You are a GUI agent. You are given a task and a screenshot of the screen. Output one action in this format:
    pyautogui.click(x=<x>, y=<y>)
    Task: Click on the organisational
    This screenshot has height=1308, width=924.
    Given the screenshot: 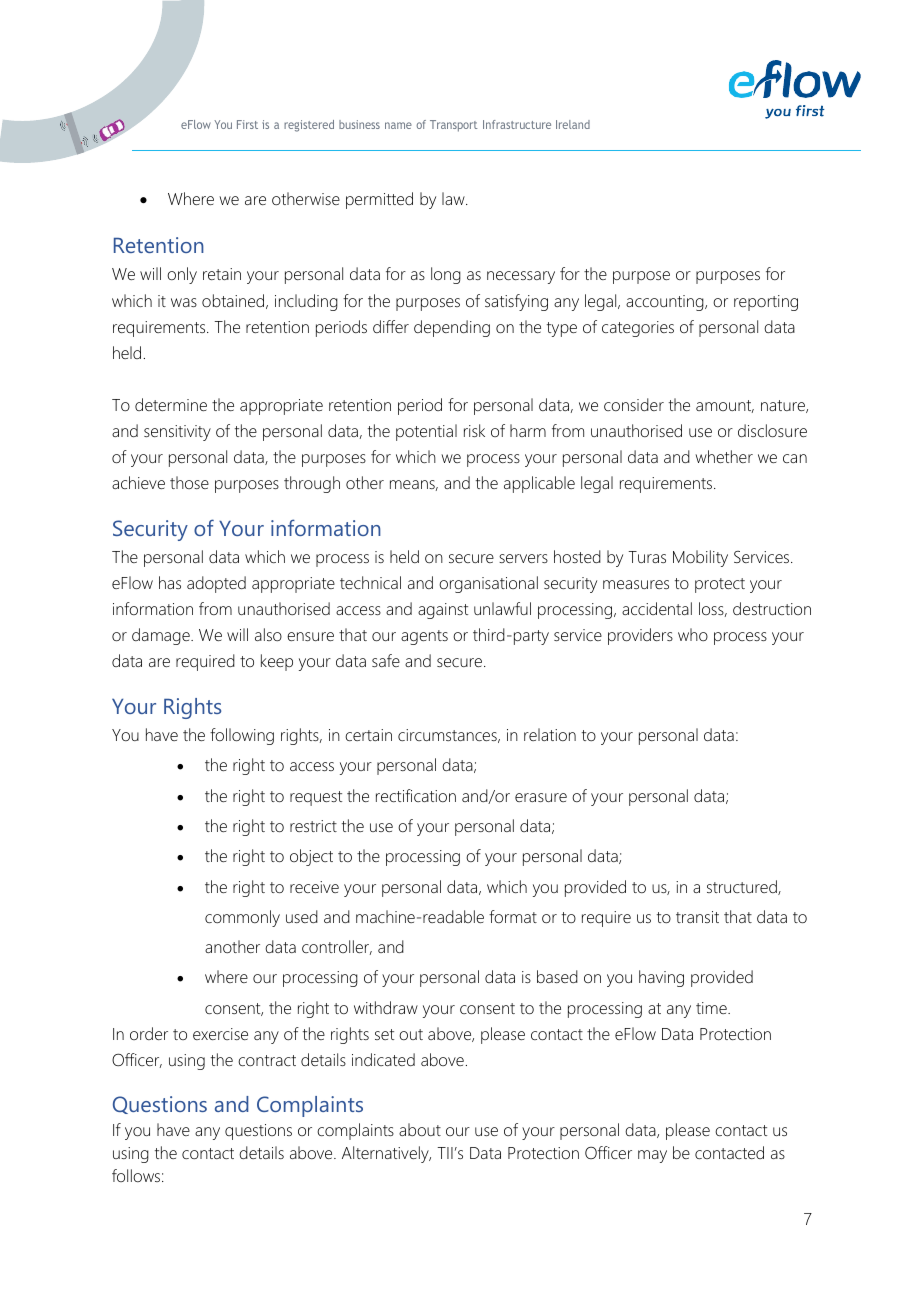 What is the action you would take?
    pyautogui.click(x=488, y=584)
